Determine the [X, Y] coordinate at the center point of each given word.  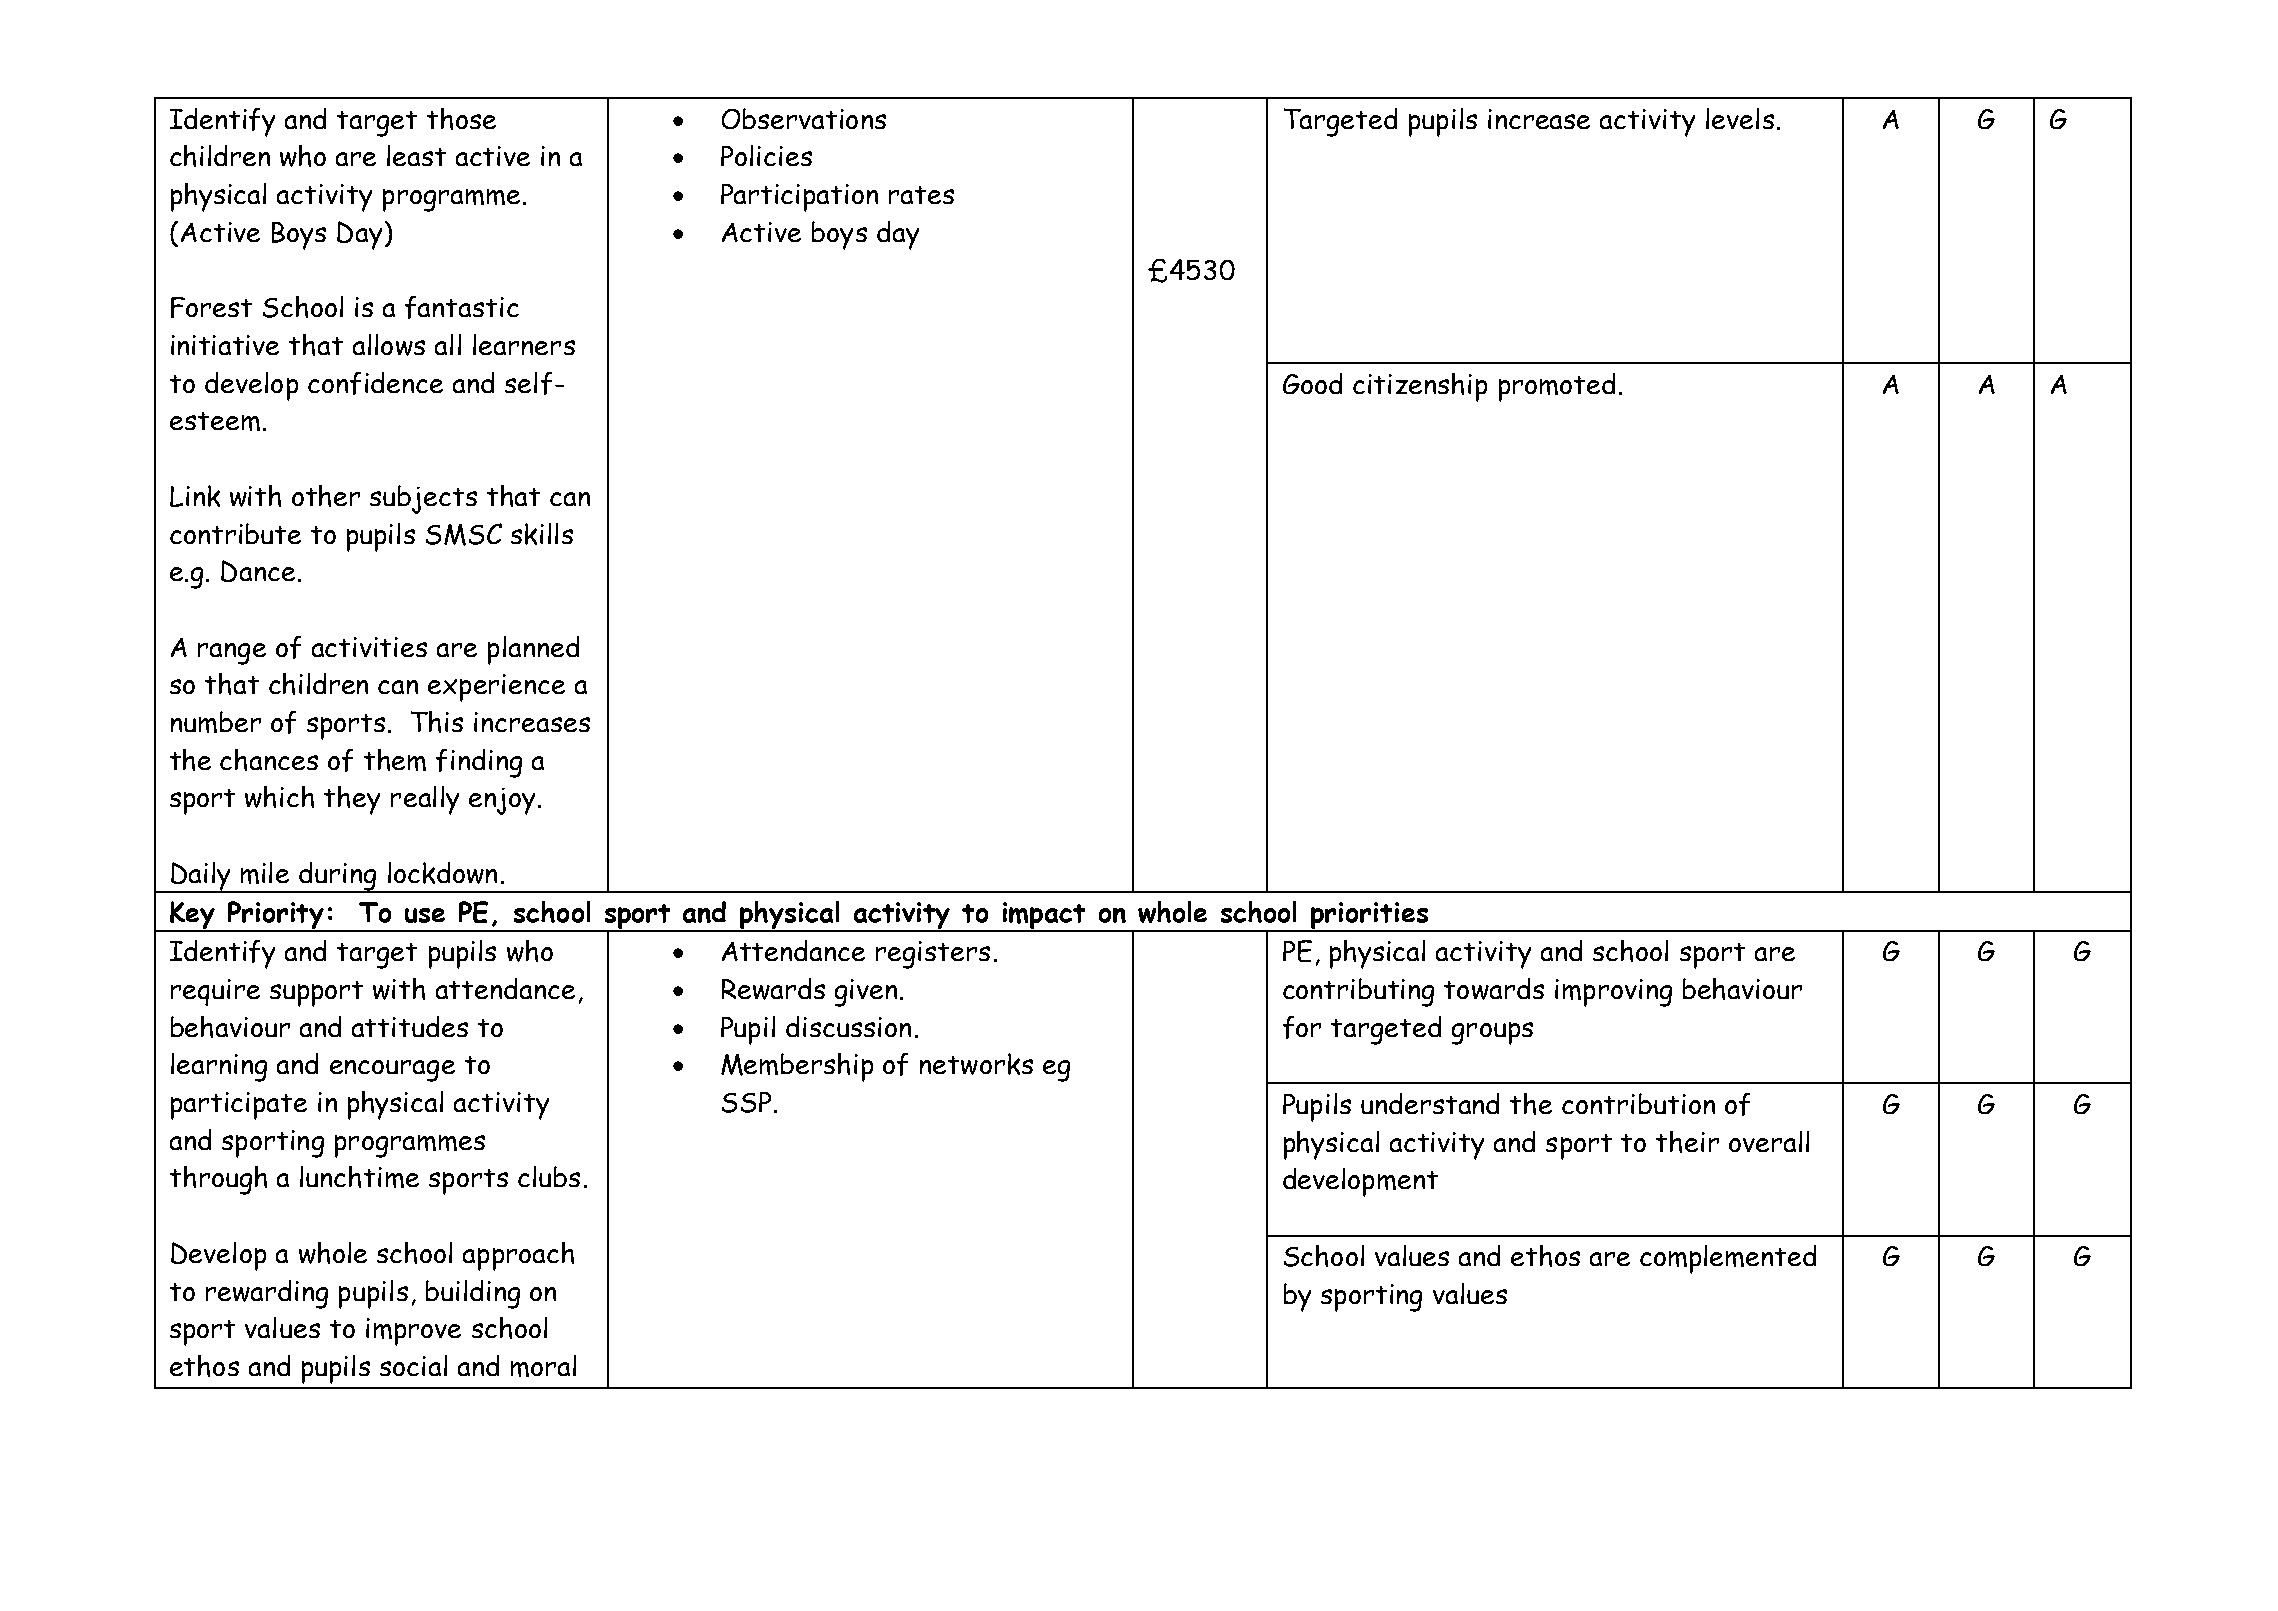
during [338, 877]
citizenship [1420, 387]
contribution [1638, 1103]
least [416, 155]
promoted [1557, 387]
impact [1045, 917]
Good [1312, 383]
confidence [375, 383]
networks [976, 1064]
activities [369, 647]
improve [413, 1332]
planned [533, 650]
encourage [392, 1071]
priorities [1370, 917]
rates [921, 195]
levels [1740, 118]
